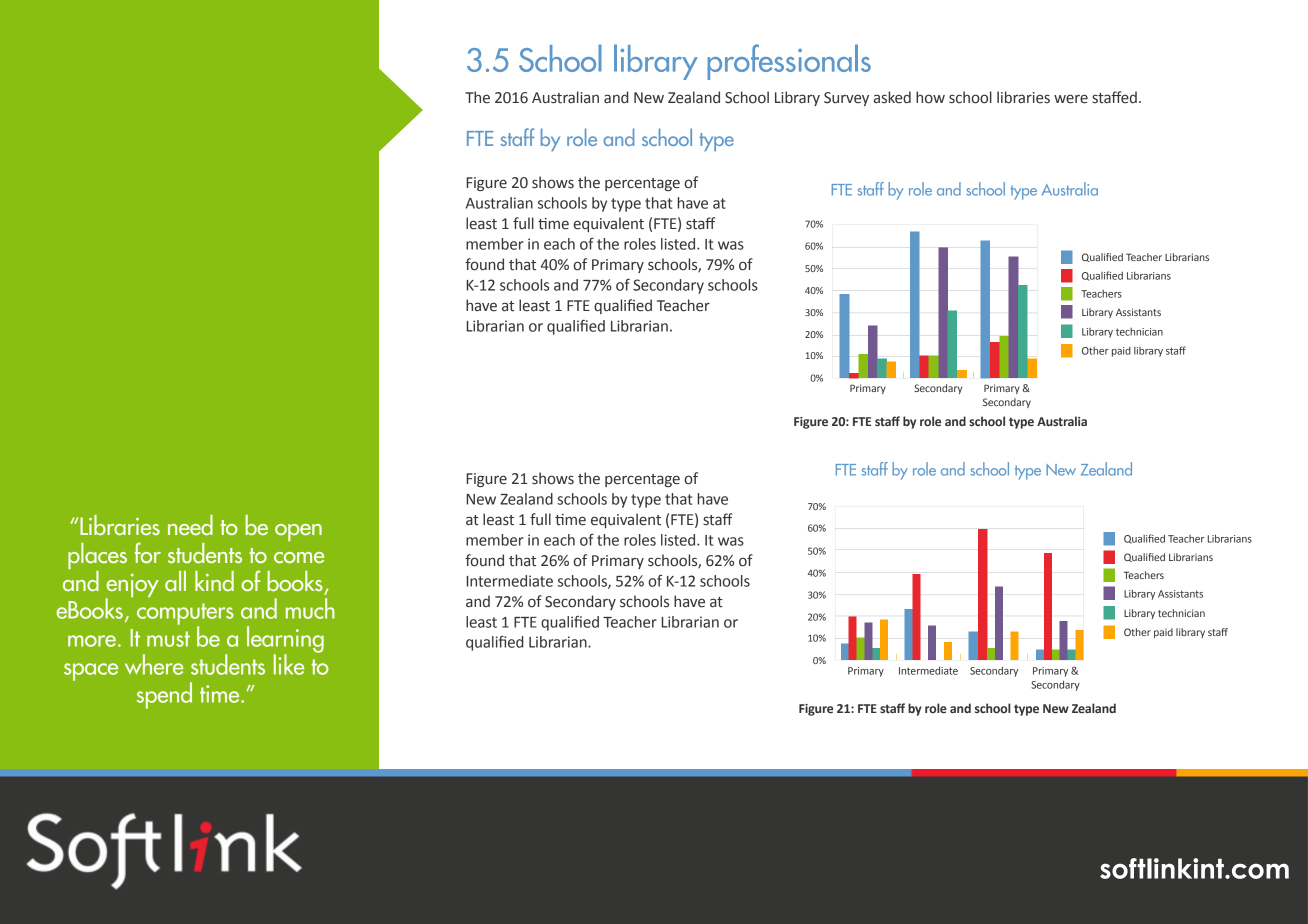  Describe the element at coordinates (892, 97) in the document. I see `asked` at that location.
